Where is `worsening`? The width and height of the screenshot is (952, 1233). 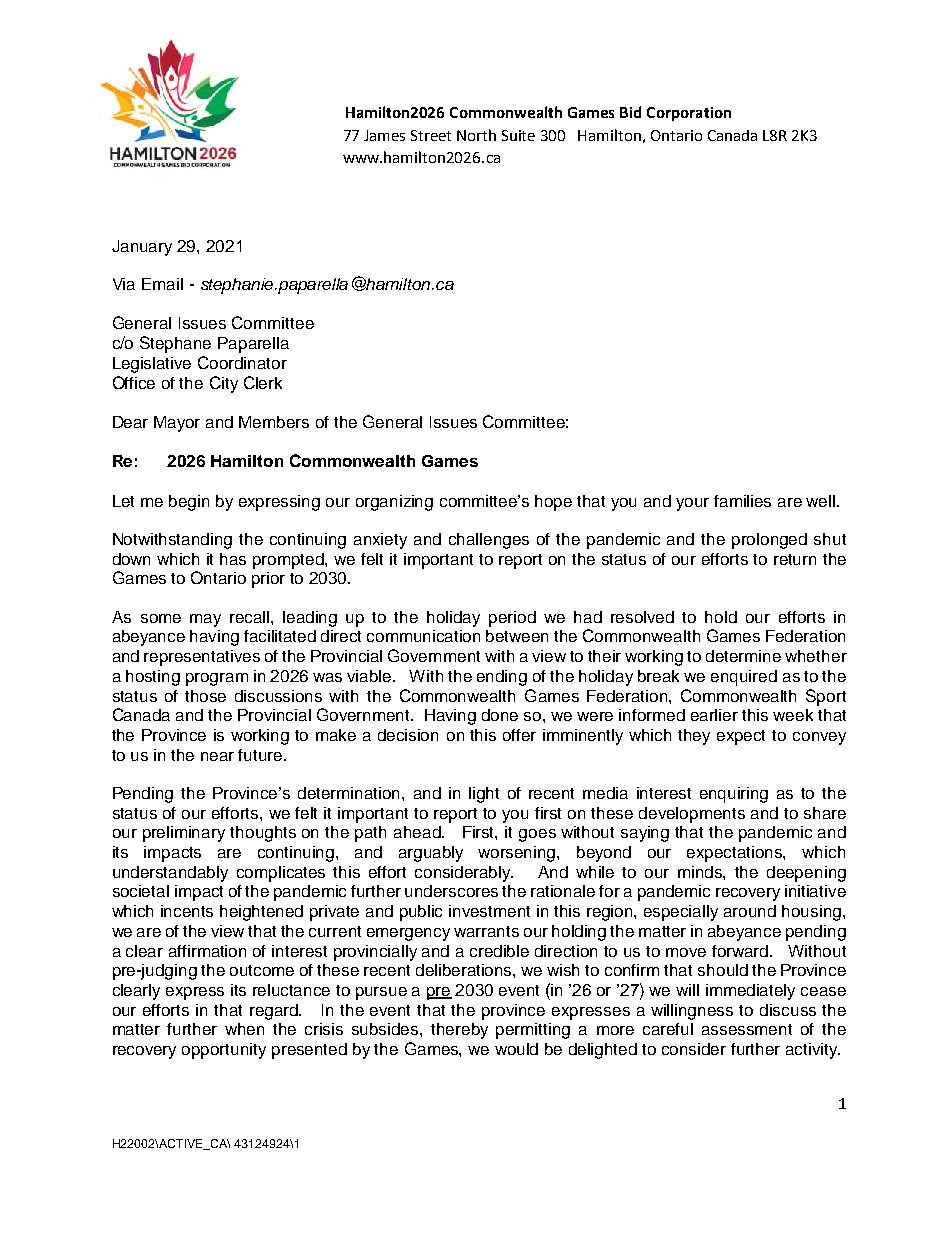
worsening is located at coordinates (518, 854).
